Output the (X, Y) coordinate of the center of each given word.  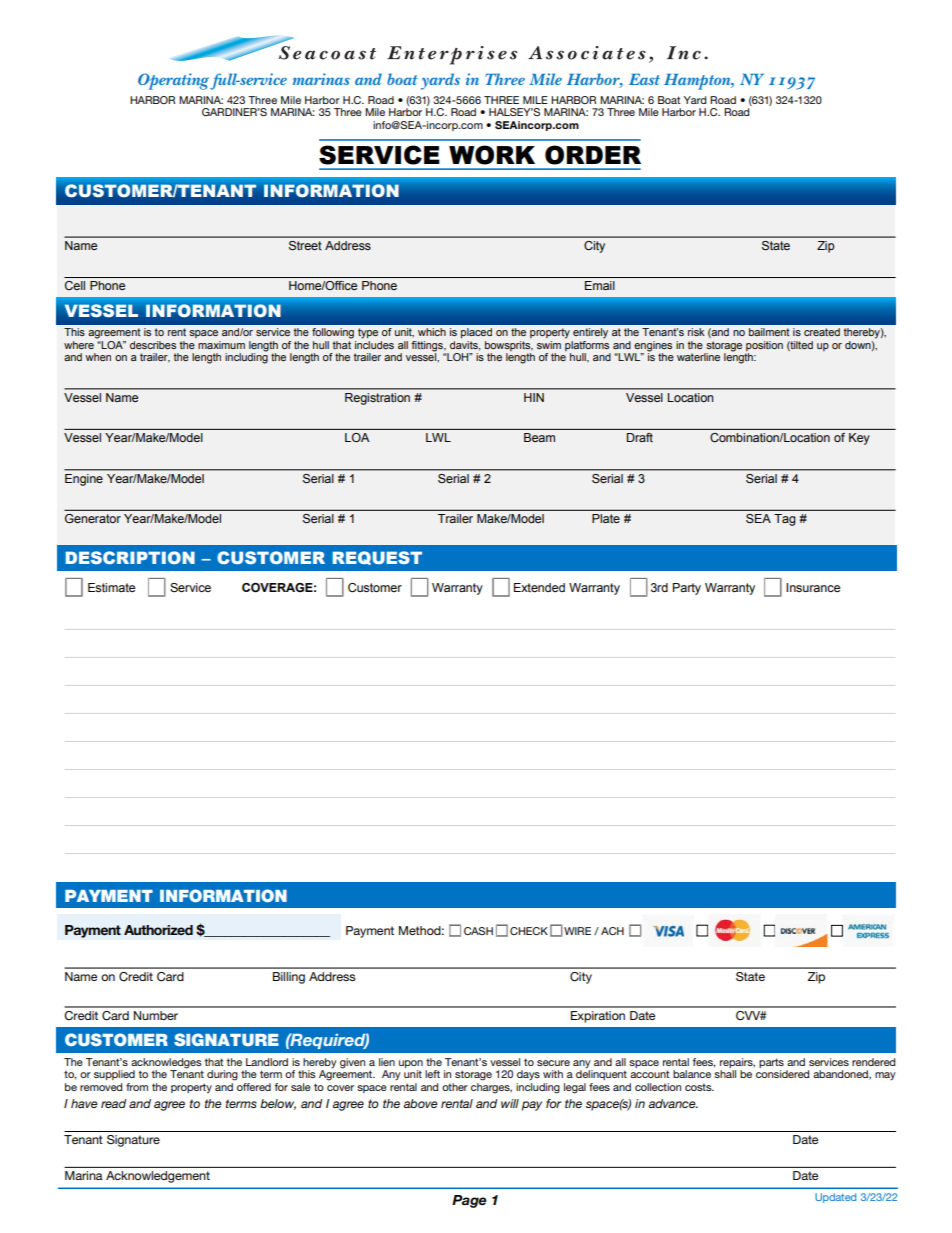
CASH (478, 931)
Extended (539, 587)
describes (153, 345)
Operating (173, 81)
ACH (612, 931)
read (114, 1103)
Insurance (813, 587)
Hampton (698, 82)
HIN (534, 397)
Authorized (158, 930)
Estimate (111, 587)
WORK (492, 155)
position (764, 346)
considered (782, 1074)
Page (469, 1201)
